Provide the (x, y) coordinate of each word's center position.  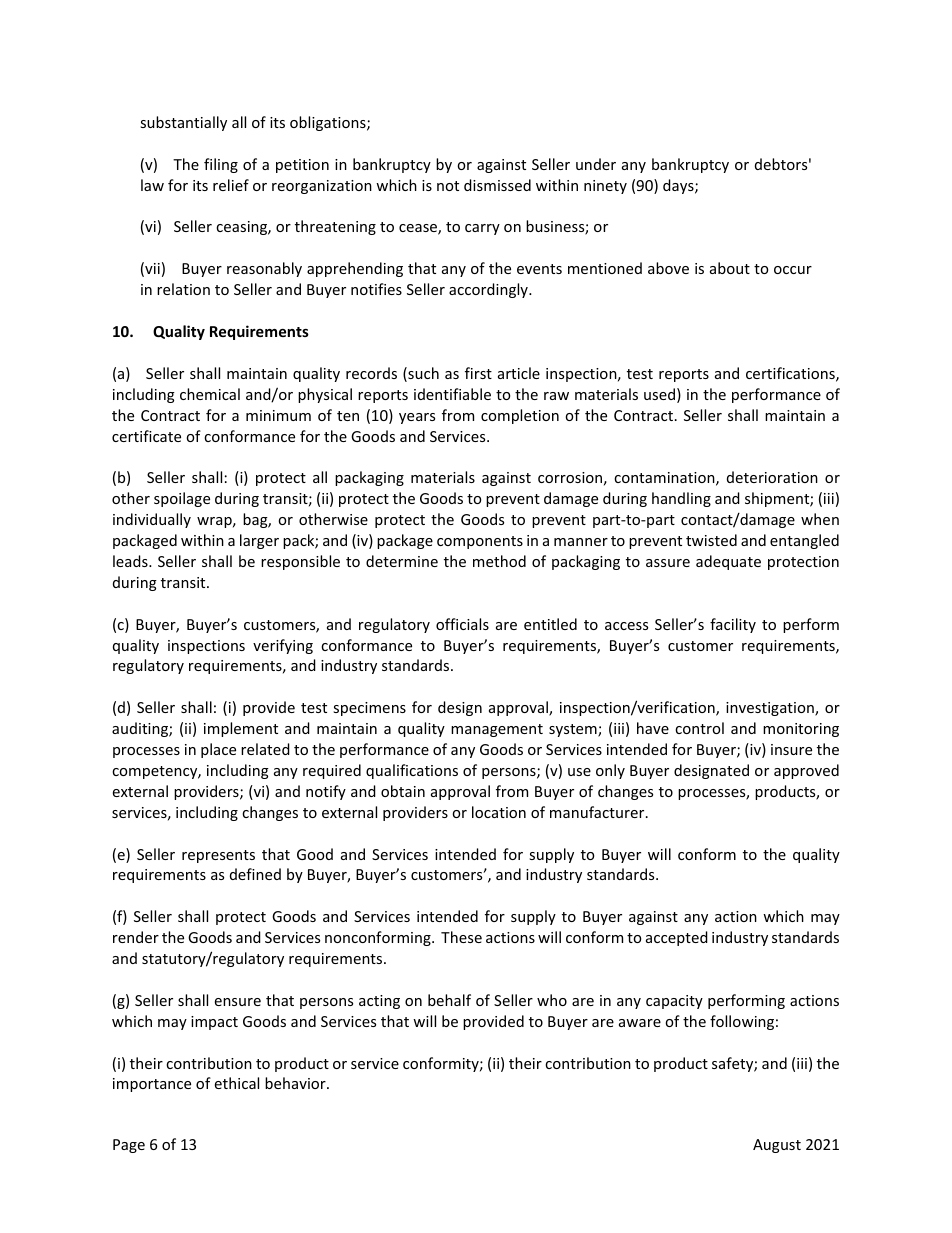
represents (218, 856)
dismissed (497, 185)
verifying (283, 646)
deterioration (772, 477)
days (679, 186)
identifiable (452, 394)
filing (221, 165)
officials (462, 624)
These (461, 937)
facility (733, 625)
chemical (210, 394)
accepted (677, 938)
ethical (237, 1083)
